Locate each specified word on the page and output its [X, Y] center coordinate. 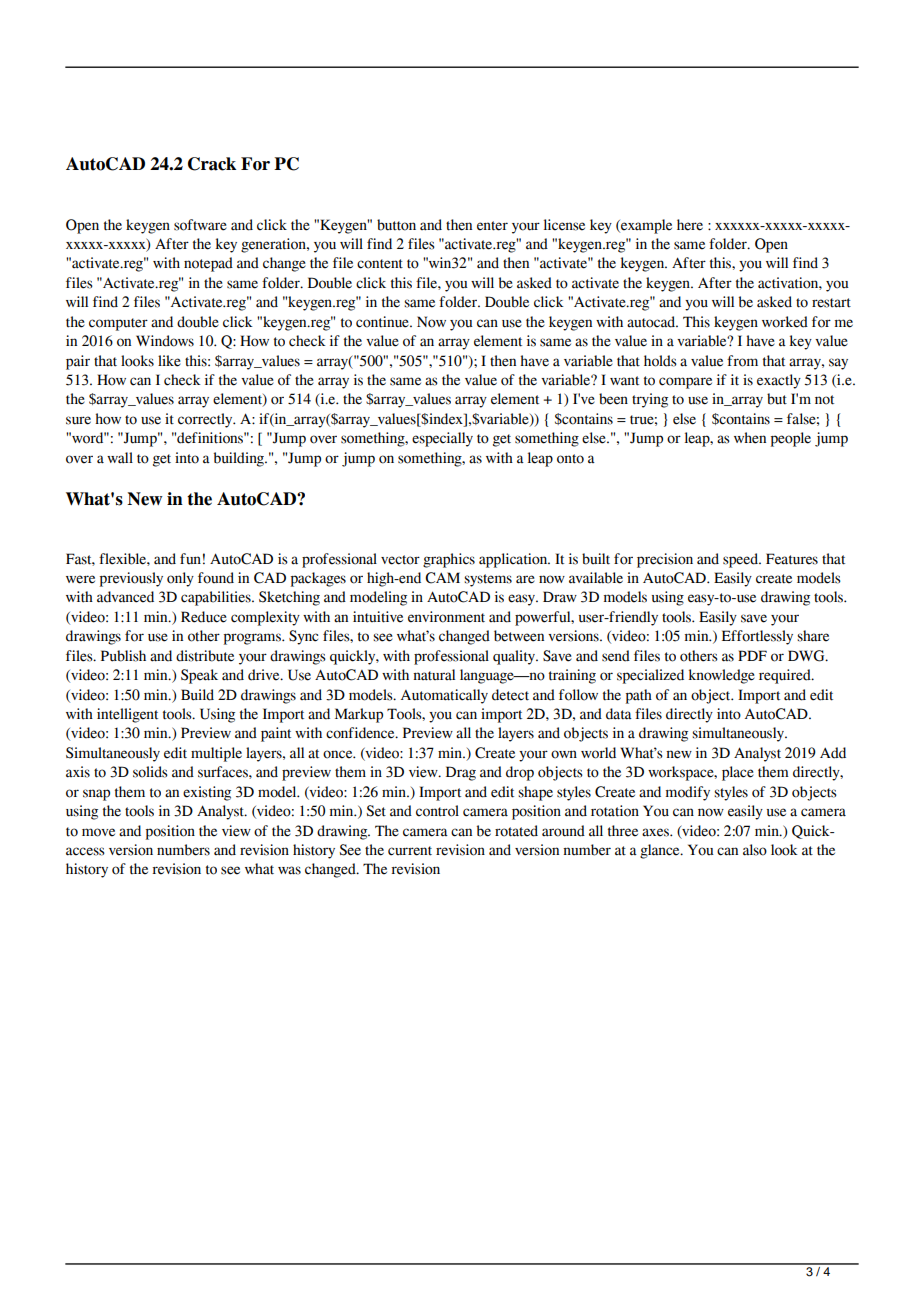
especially [442, 439]
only [180, 579]
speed [741, 560]
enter [492, 226]
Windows [165, 341]
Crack [212, 164]
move [98, 832]
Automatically [444, 696]
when [750, 438]
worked [785, 322]
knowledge [721, 676]
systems [488, 580]
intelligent [127, 715]
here [690, 225]
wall [120, 458]
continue [383, 322]
